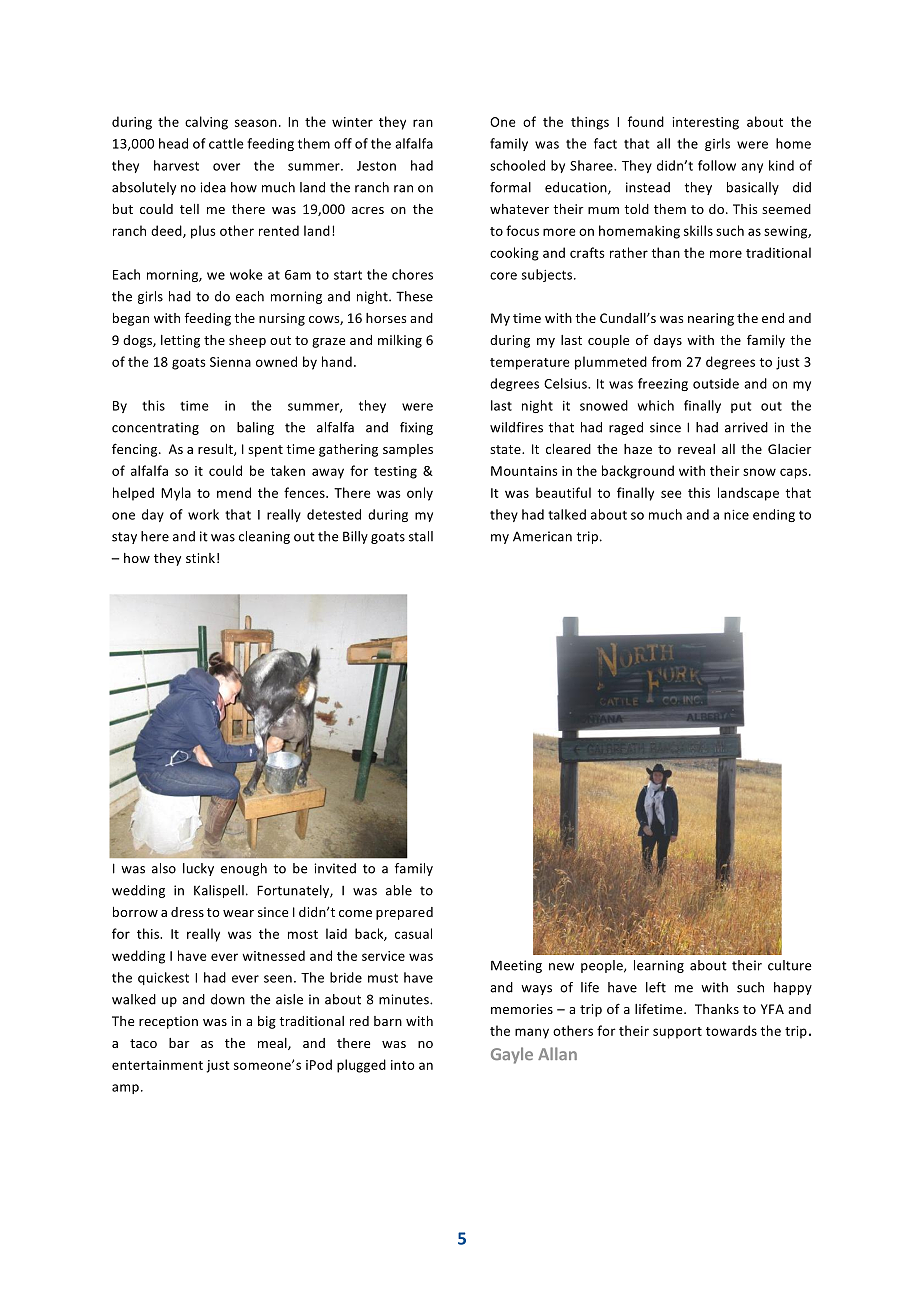 The height and width of the screenshot is (1308, 924). I want to click on towards, so click(731, 1030).
